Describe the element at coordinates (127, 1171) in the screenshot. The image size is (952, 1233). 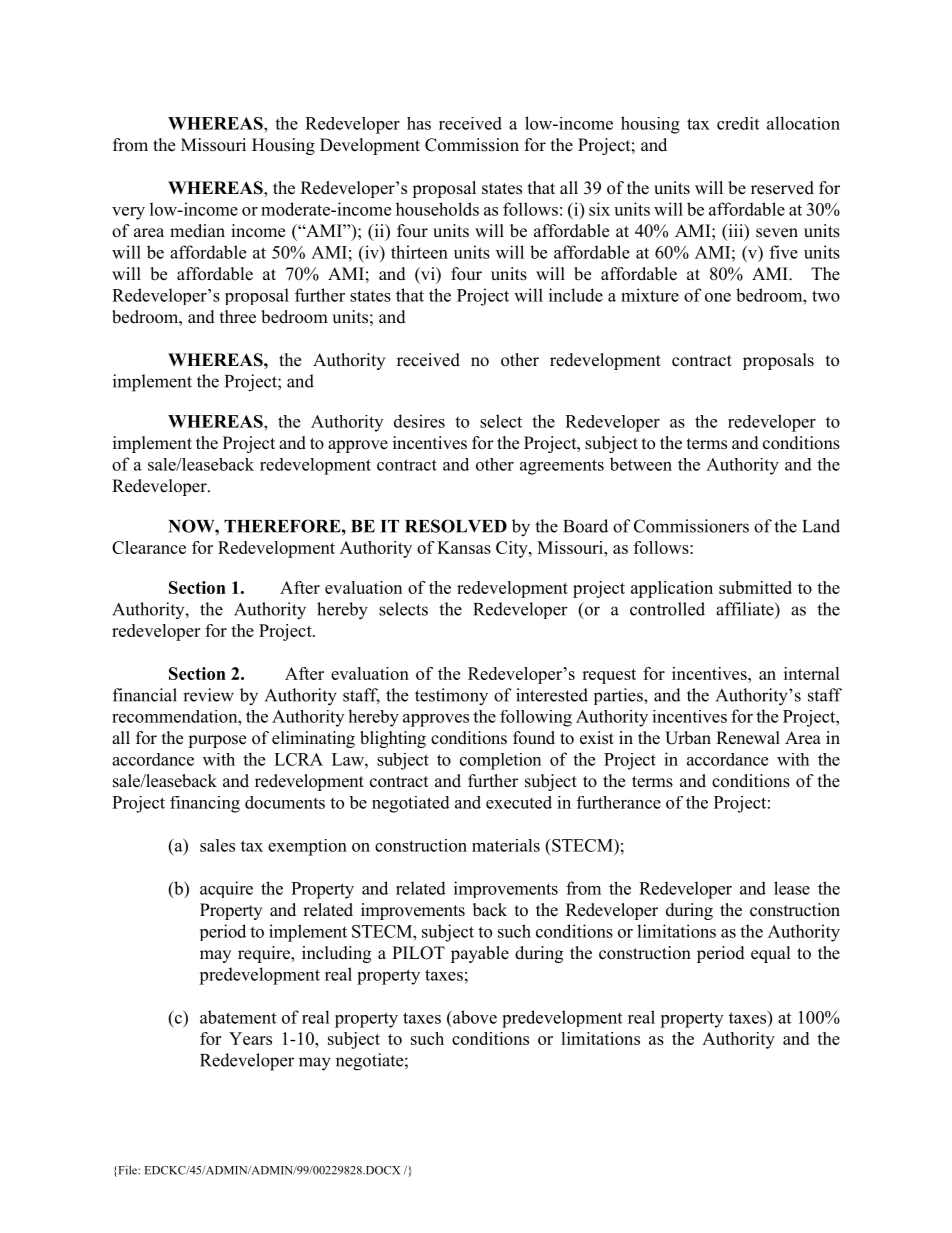
I see `File` at that location.
